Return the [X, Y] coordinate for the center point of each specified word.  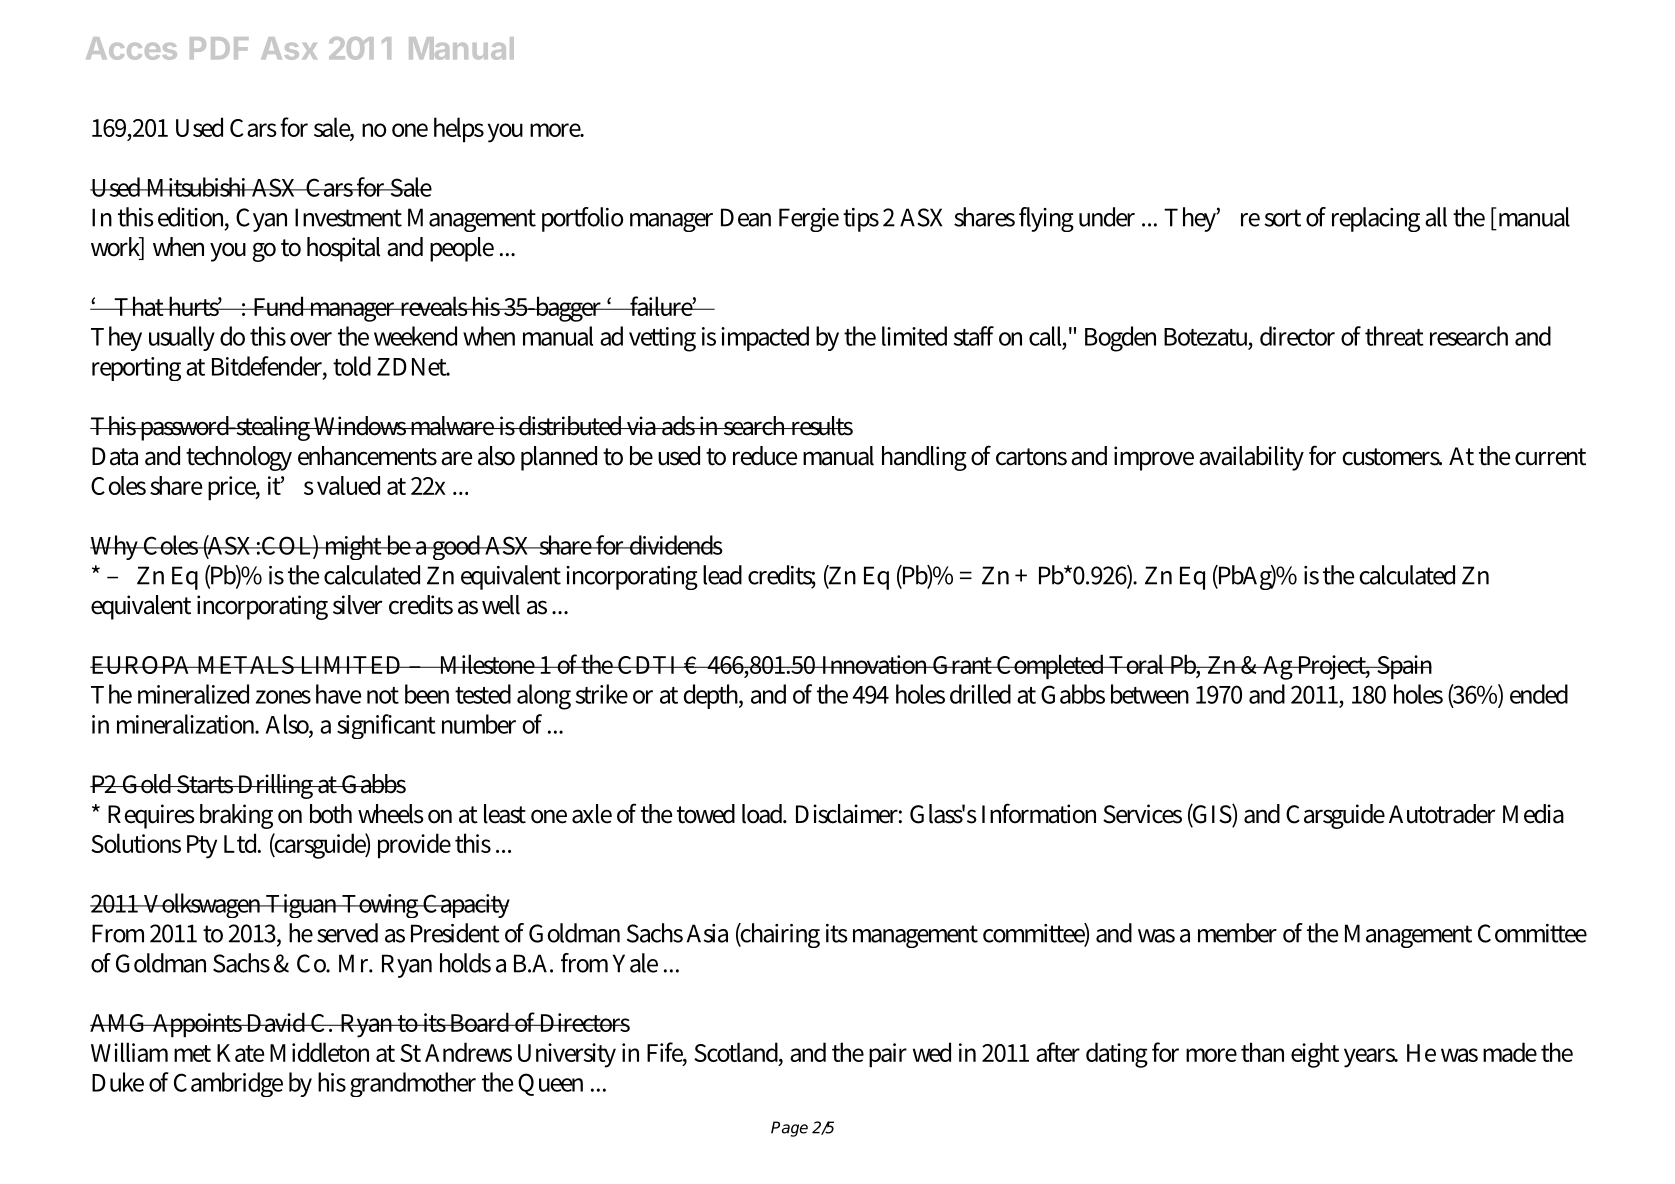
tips [861, 220]
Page [789, 1129]
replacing [1376, 219]
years [1371, 1058]
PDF [219, 48]
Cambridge [228, 1084]
